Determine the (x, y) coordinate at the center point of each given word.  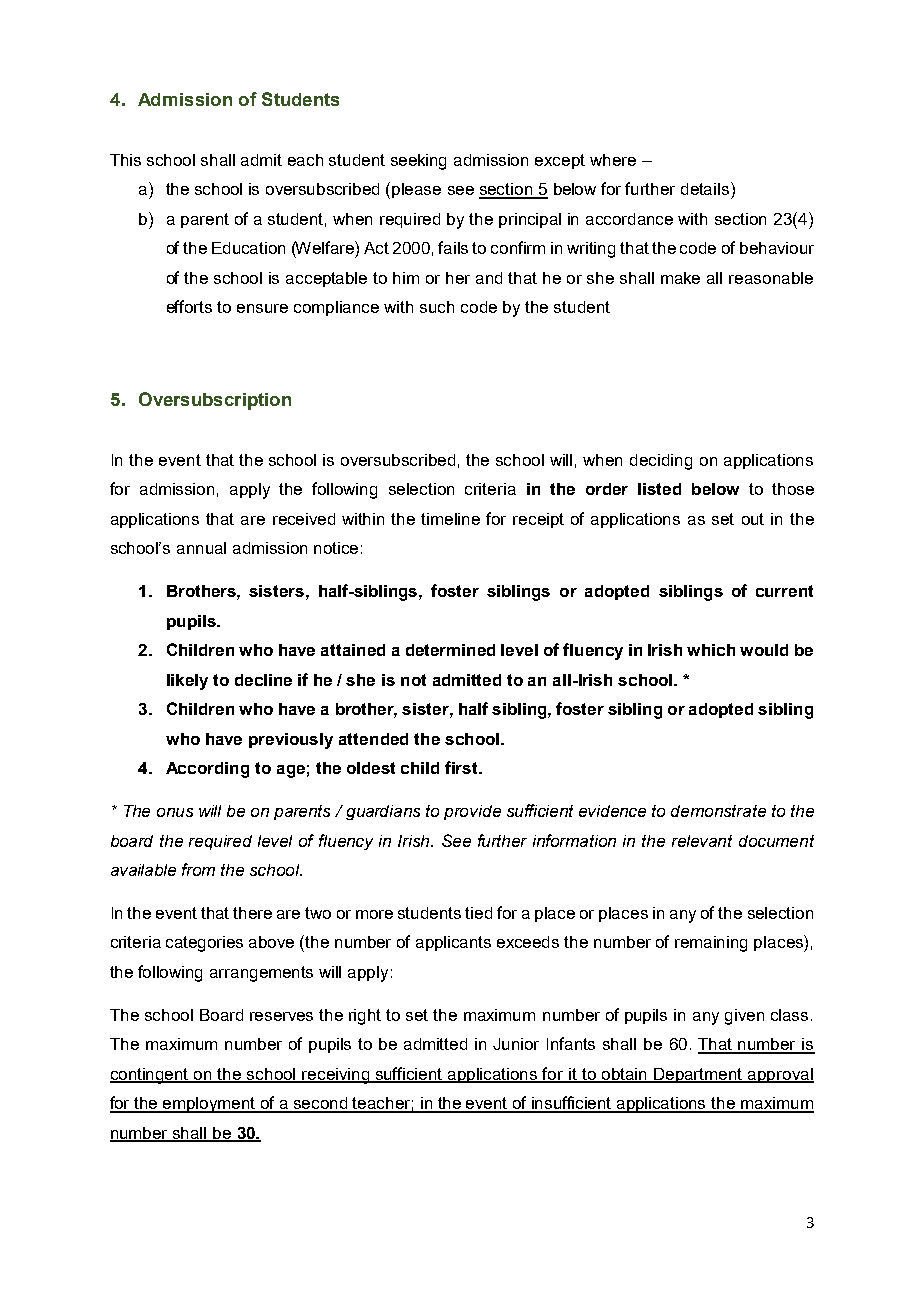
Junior (516, 1044)
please (416, 190)
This (125, 160)
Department (699, 1075)
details (706, 188)
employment (210, 1105)
